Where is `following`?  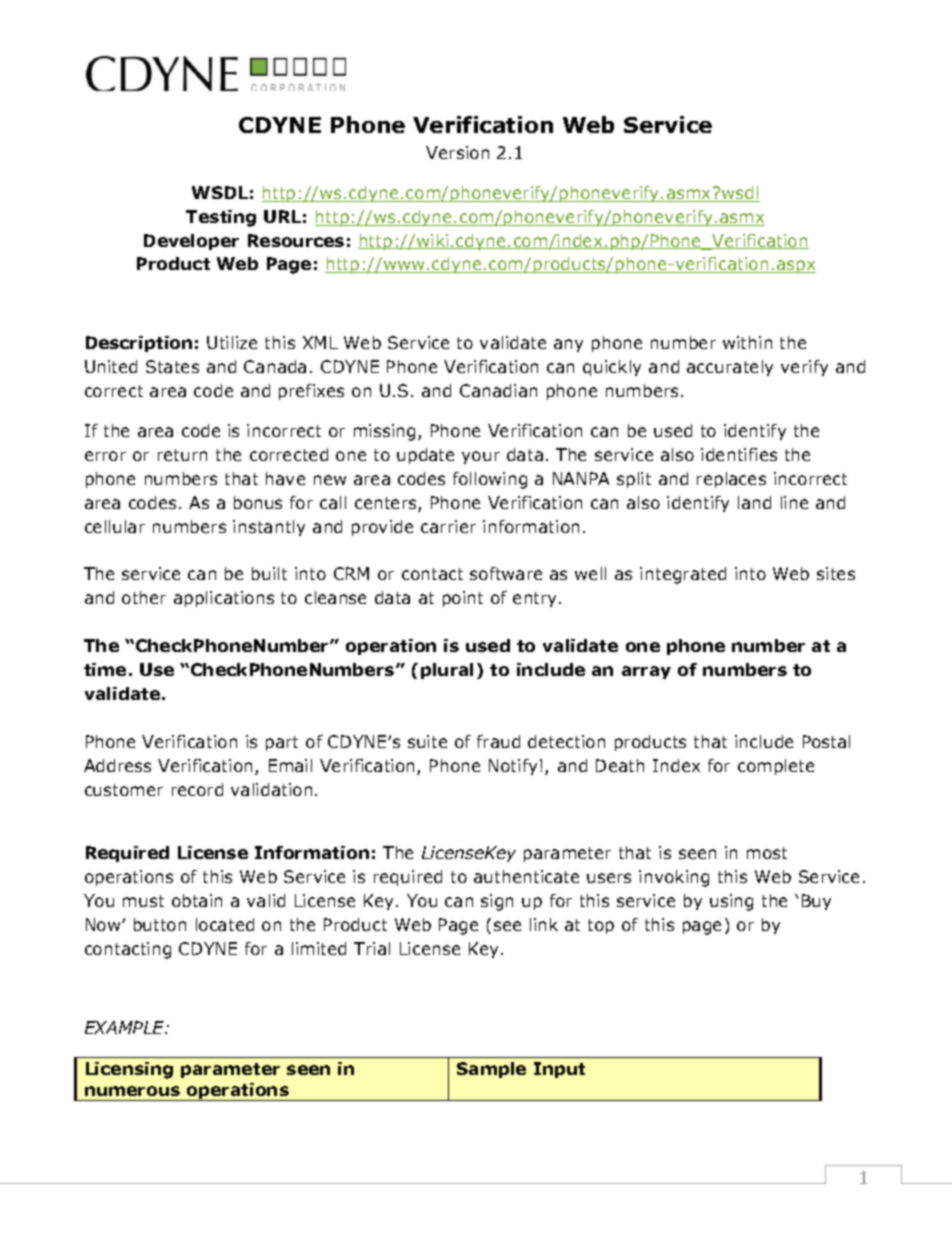 following is located at coordinates (490, 480).
